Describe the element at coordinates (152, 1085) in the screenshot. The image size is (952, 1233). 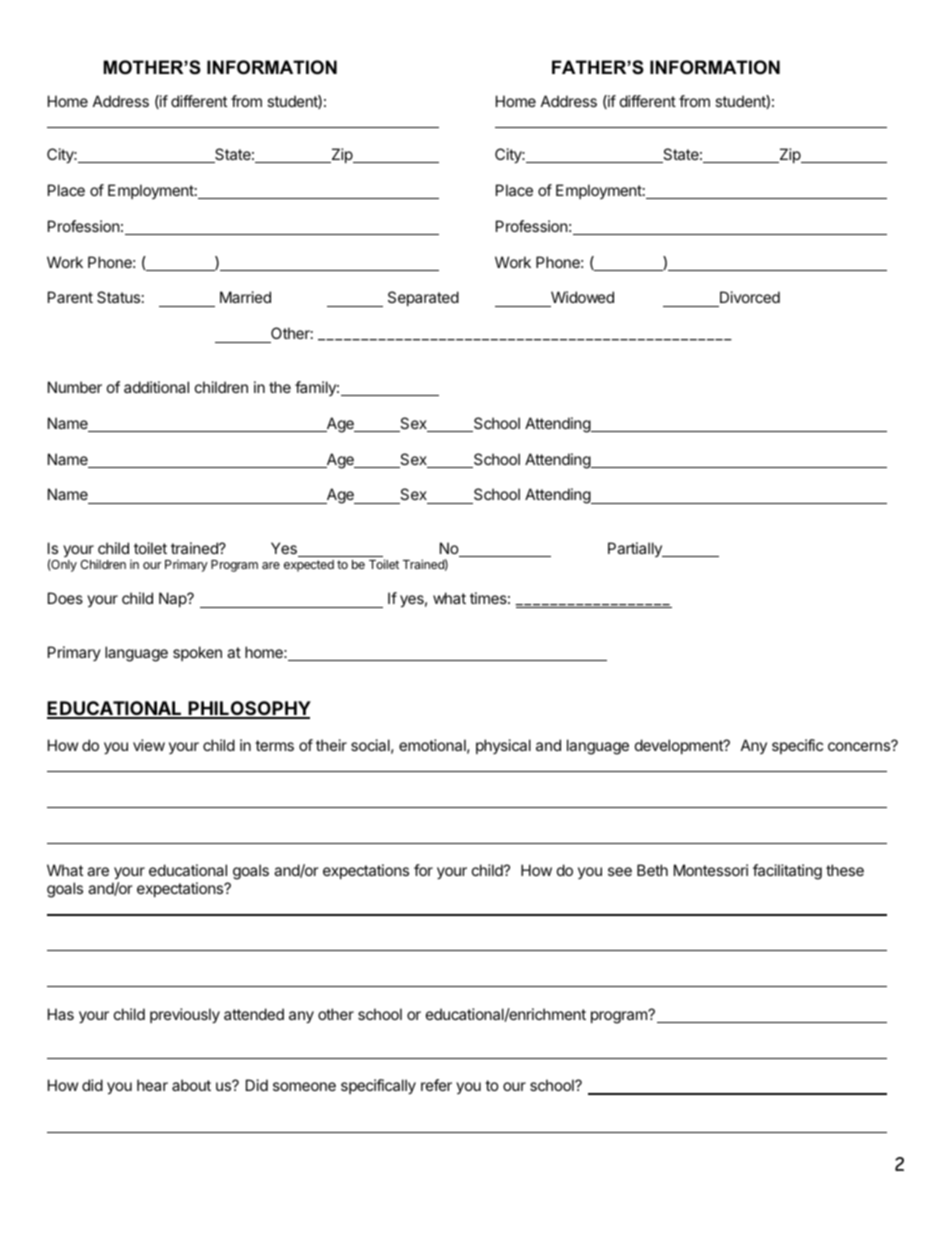
I see `hear` at that location.
